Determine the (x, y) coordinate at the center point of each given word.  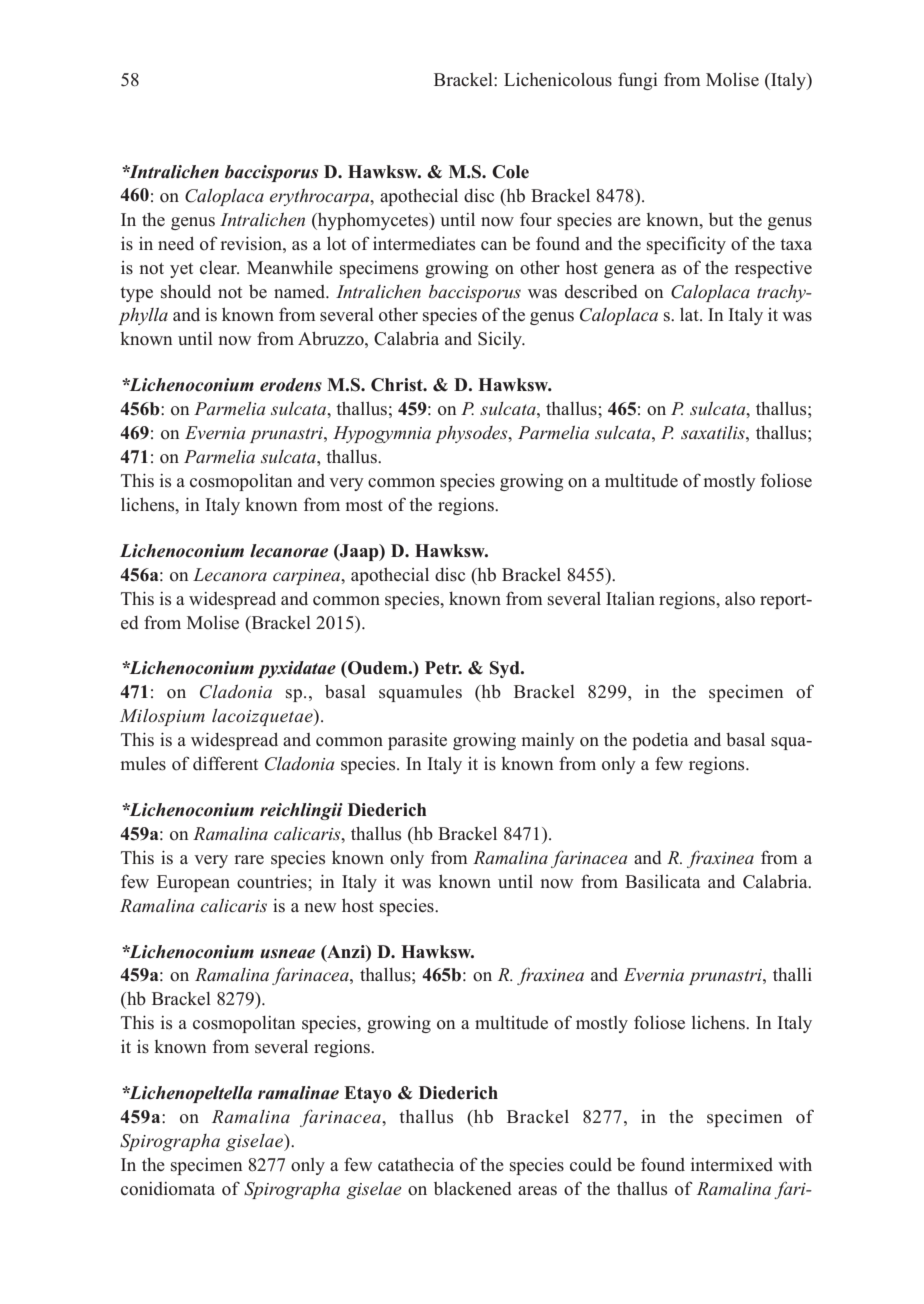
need (176, 243)
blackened (473, 1188)
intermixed (732, 1165)
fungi (638, 81)
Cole (510, 172)
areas (537, 1191)
